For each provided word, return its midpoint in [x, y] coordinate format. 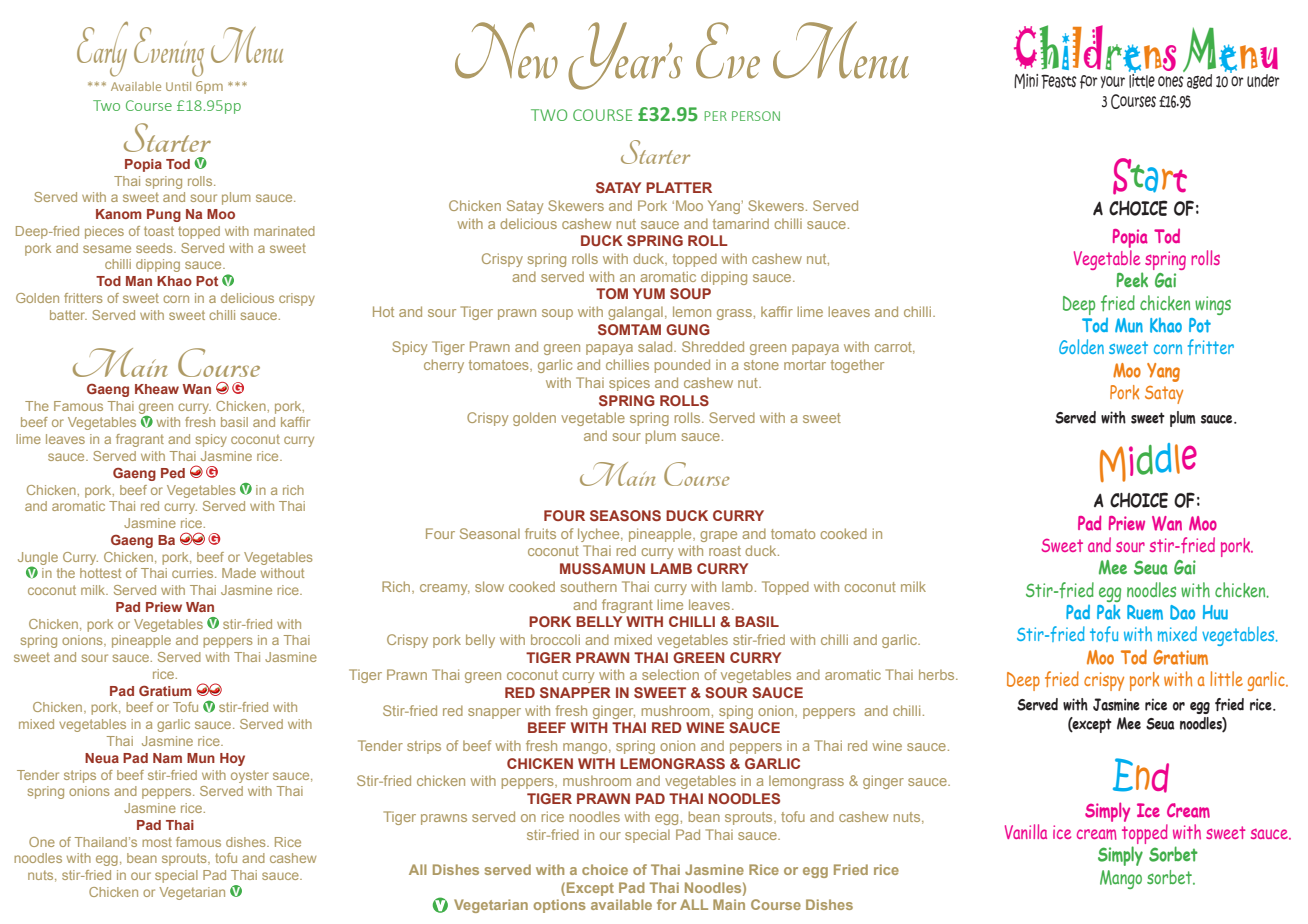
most [157, 842]
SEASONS [625, 515]
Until [178, 86]
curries [194, 573]
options [560, 906]
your [1112, 82]
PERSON [756, 116]
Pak [1108, 612]
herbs [938, 674]
